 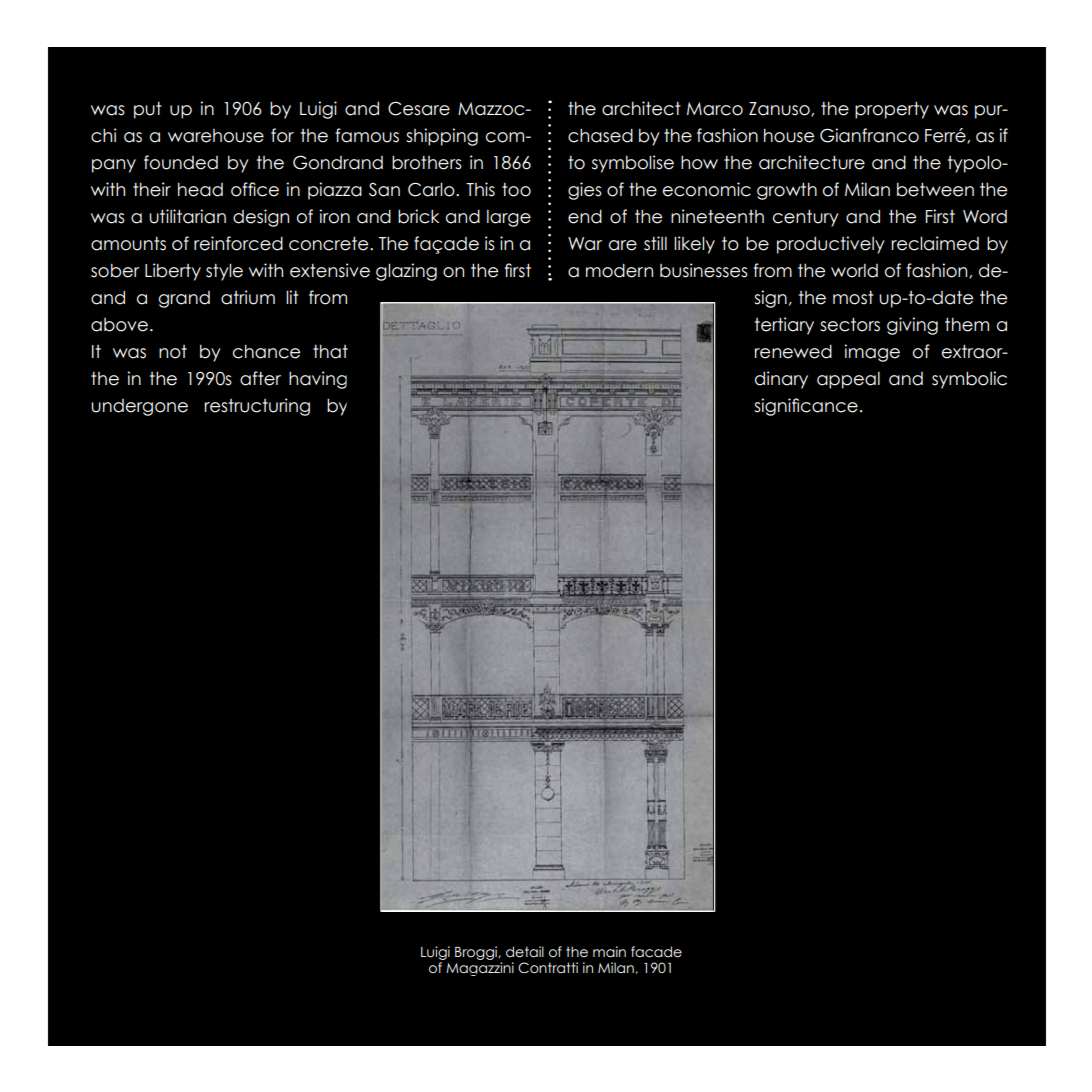 What do you see at coordinates (148, 110) in the screenshot?
I see `put` at bounding box center [148, 110].
